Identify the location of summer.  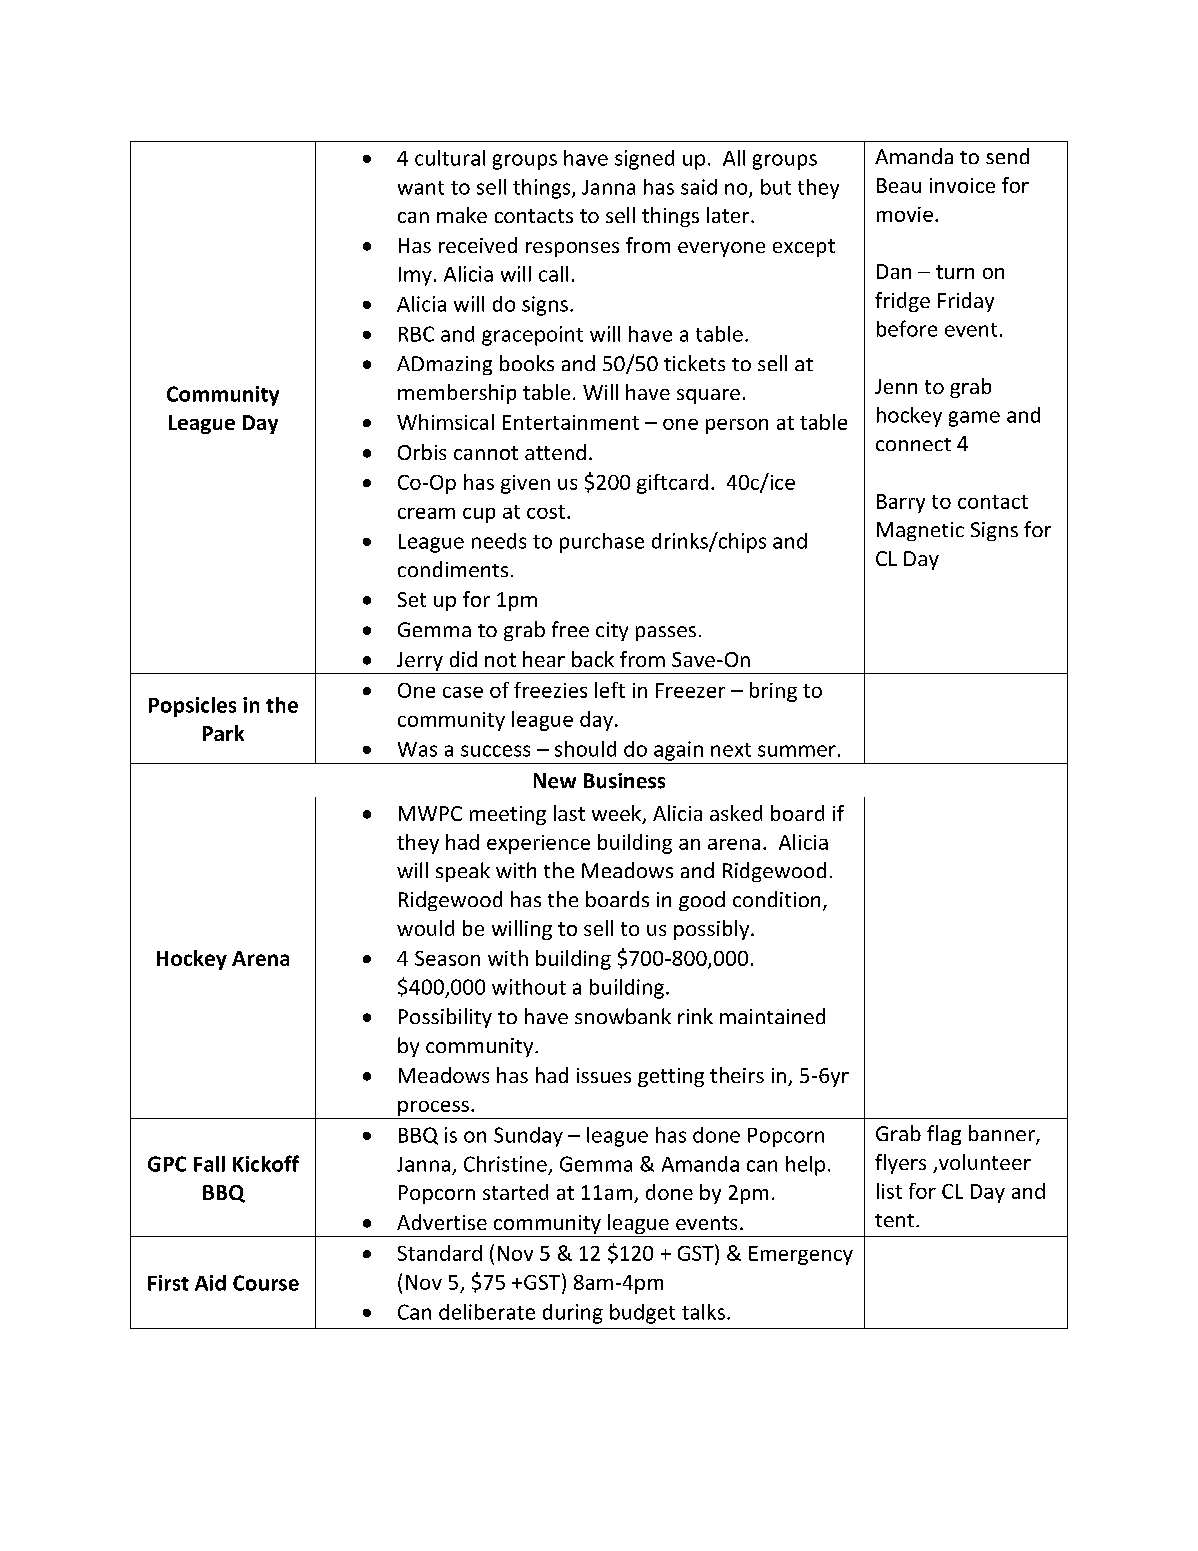
(797, 751).
